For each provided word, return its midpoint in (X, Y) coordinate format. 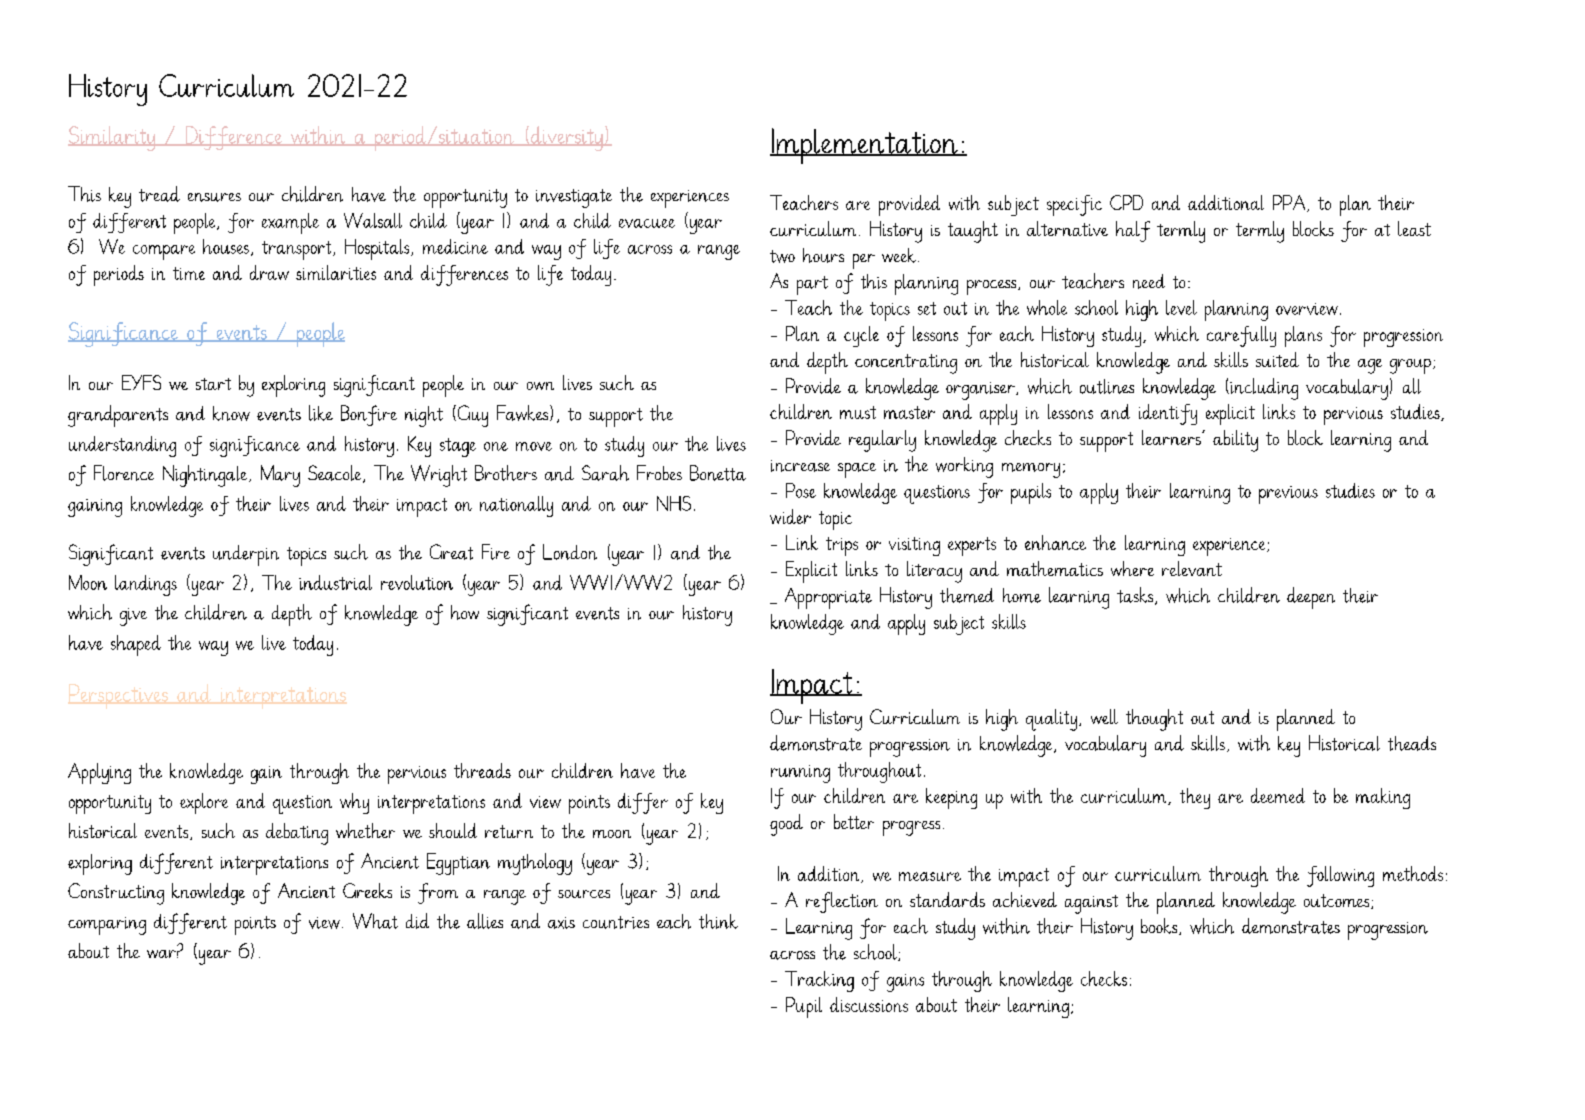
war (163, 954)
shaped (136, 645)
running (800, 774)
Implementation (865, 146)
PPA (1290, 203)
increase (800, 466)
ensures (214, 197)
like (321, 413)
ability (1235, 441)
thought (1154, 720)
